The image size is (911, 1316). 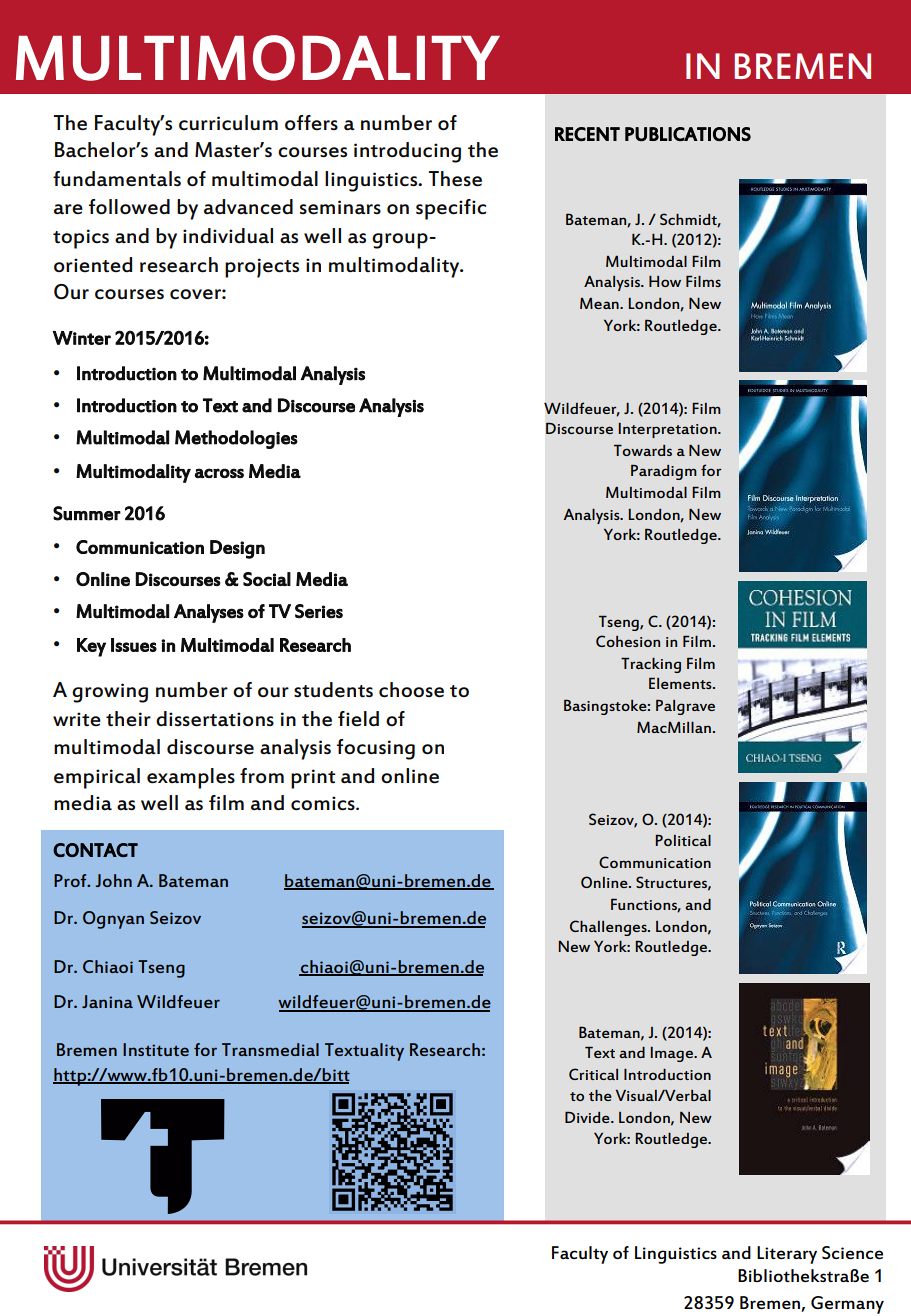 I want to click on Summer, so click(x=87, y=513).
